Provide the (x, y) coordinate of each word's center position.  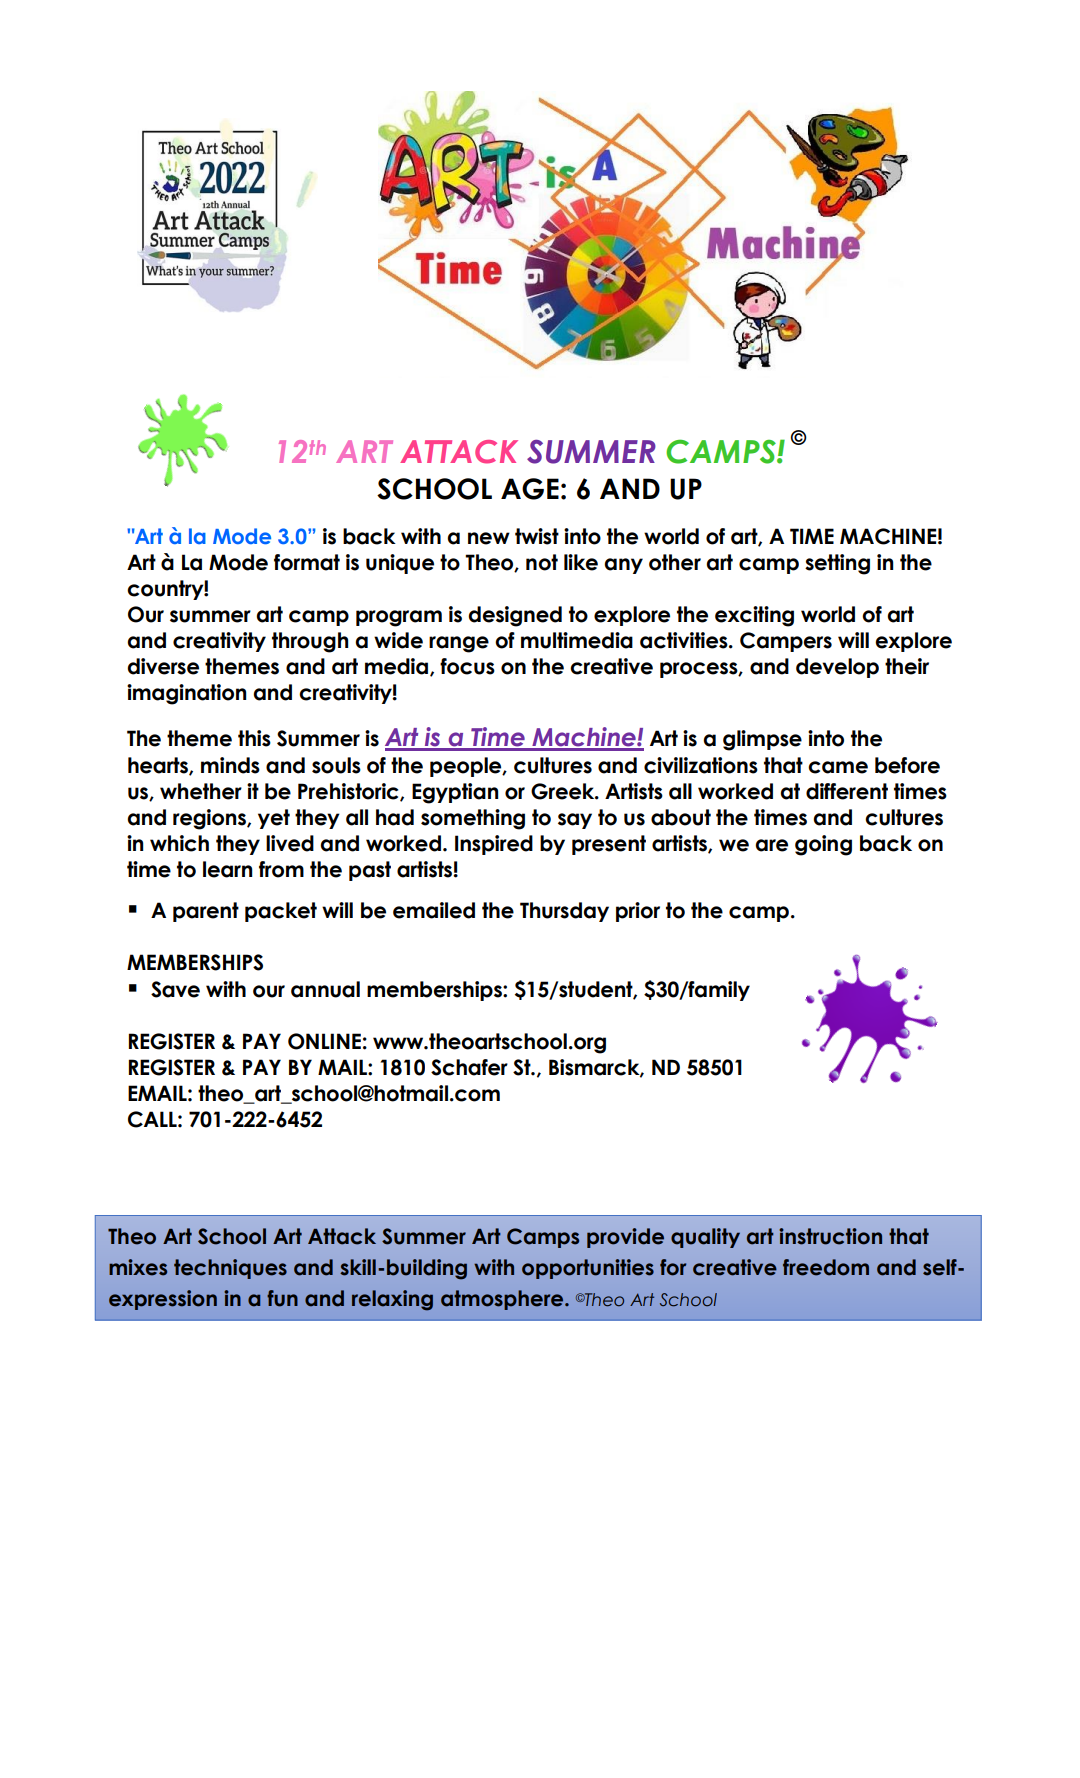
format (307, 562)
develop (837, 668)
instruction (830, 1236)
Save (175, 989)
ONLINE (324, 1041)
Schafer (469, 1067)
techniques (230, 1269)
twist (537, 536)
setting (837, 564)
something (473, 819)
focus (467, 666)
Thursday (564, 912)
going (823, 845)
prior (638, 912)
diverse (163, 666)
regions (210, 819)
